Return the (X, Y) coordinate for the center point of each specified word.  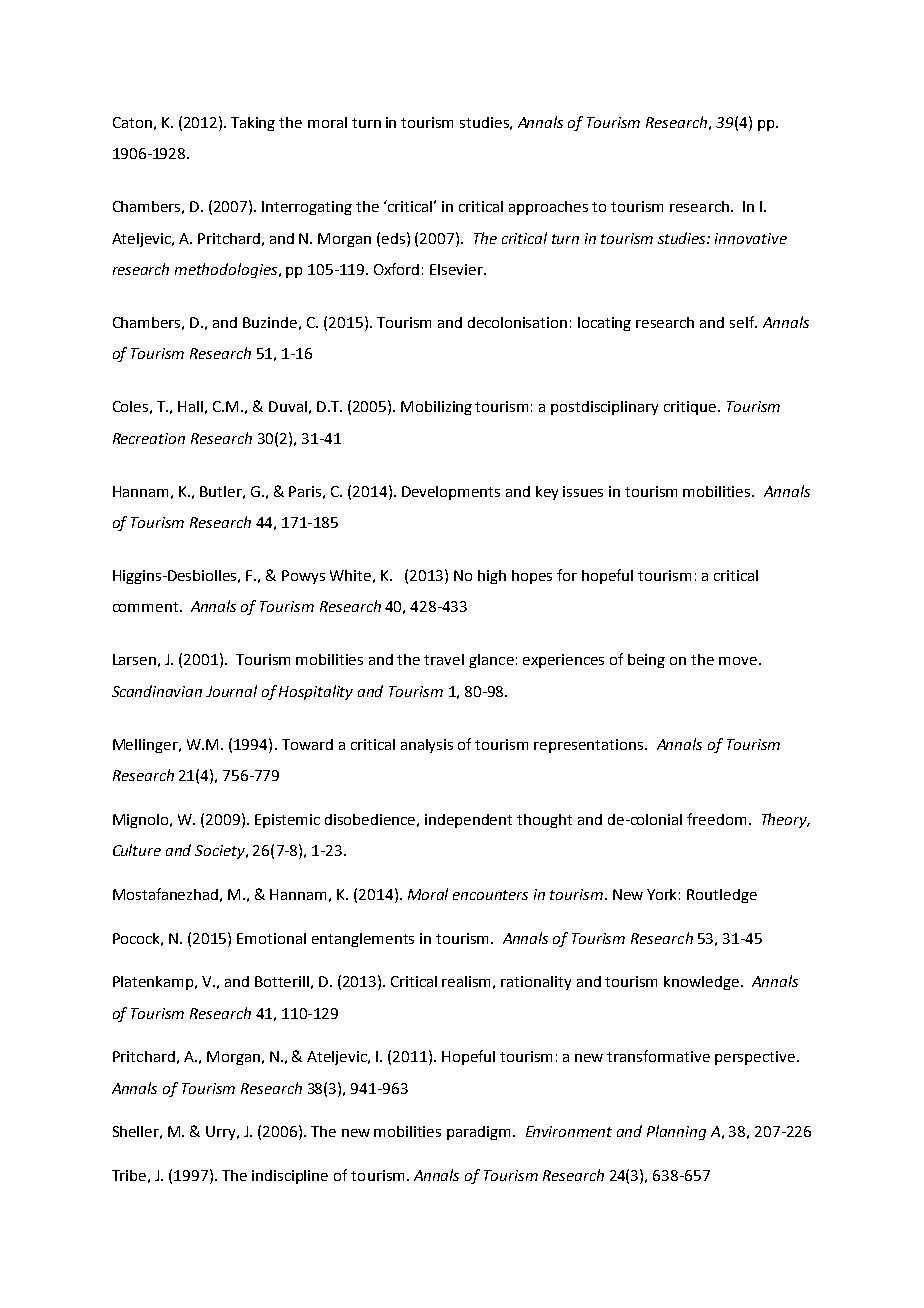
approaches (548, 208)
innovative (751, 238)
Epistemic (287, 821)
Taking (253, 124)
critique (690, 408)
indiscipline (290, 1177)
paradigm (478, 1133)
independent (468, 821)
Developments (451, 493)
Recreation (149, 438)
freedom (716, 819)
